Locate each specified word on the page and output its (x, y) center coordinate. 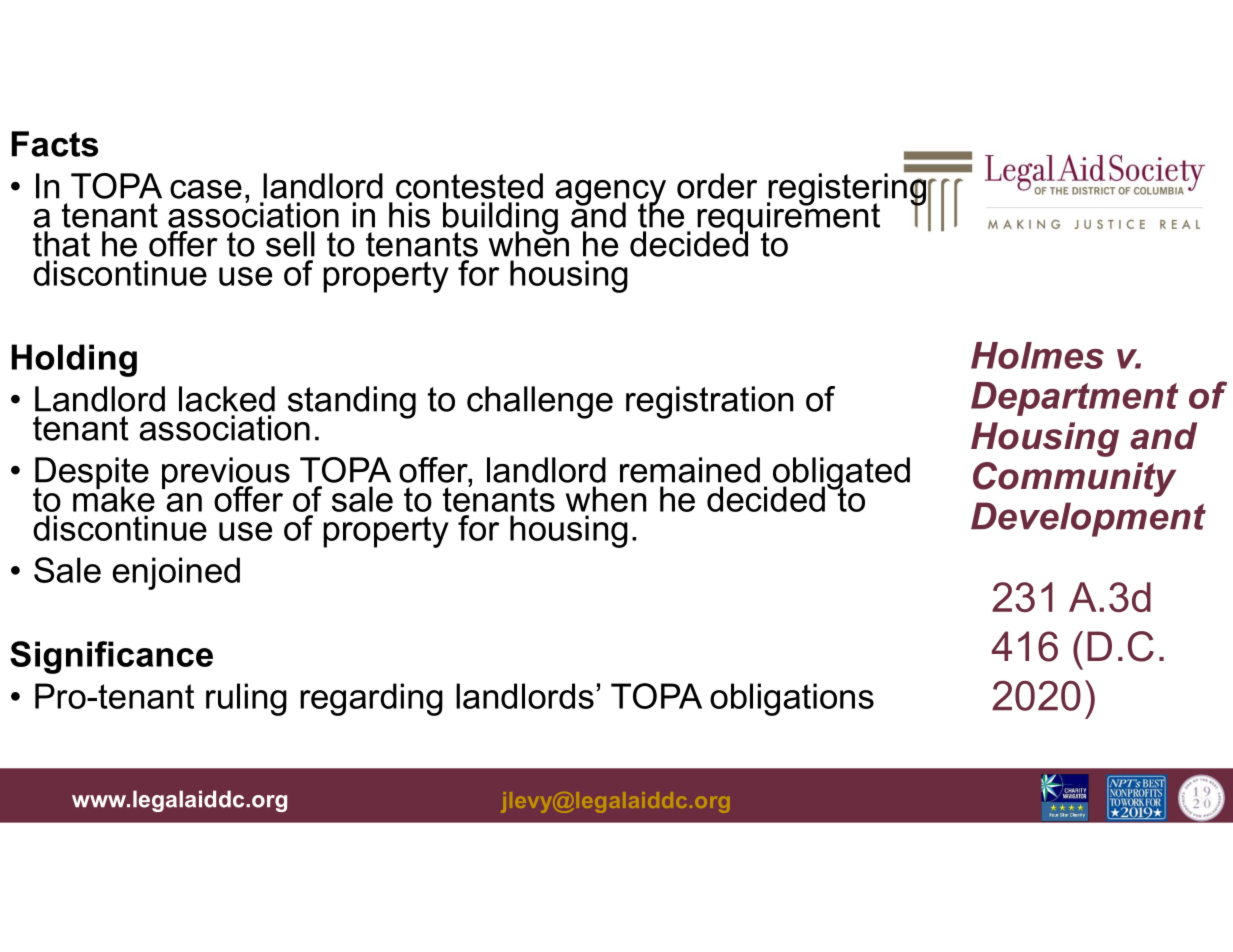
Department (1075, 399)
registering (847, 189)
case (206, 189)
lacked (227, 399)
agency (610, 194)
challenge (540, 402)
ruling (246, 699)
